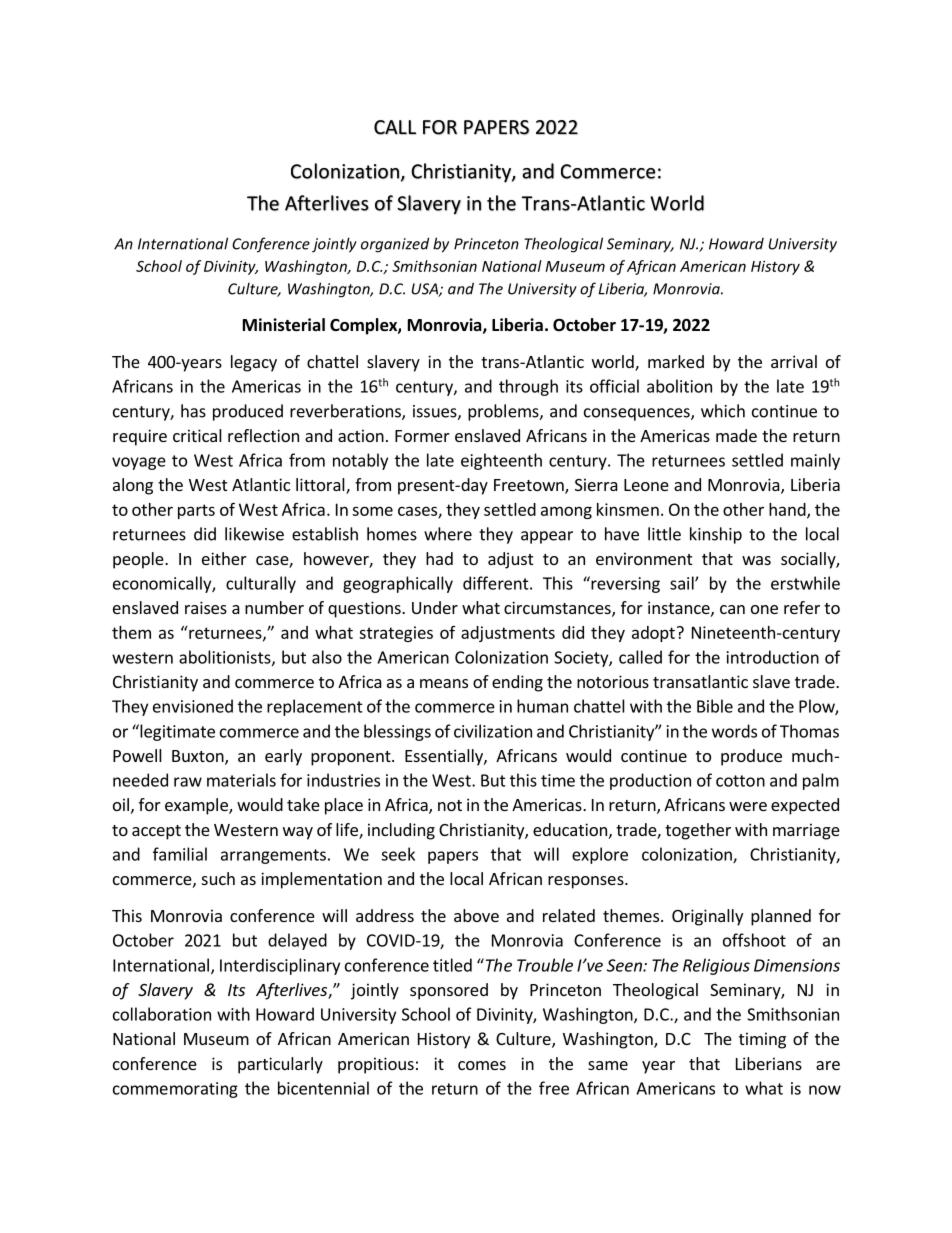 The width and height of the screenshot is (952, 1233). Describe the element at coordinates (773, 657) in the screenshot. I see `introduction` at that location.
